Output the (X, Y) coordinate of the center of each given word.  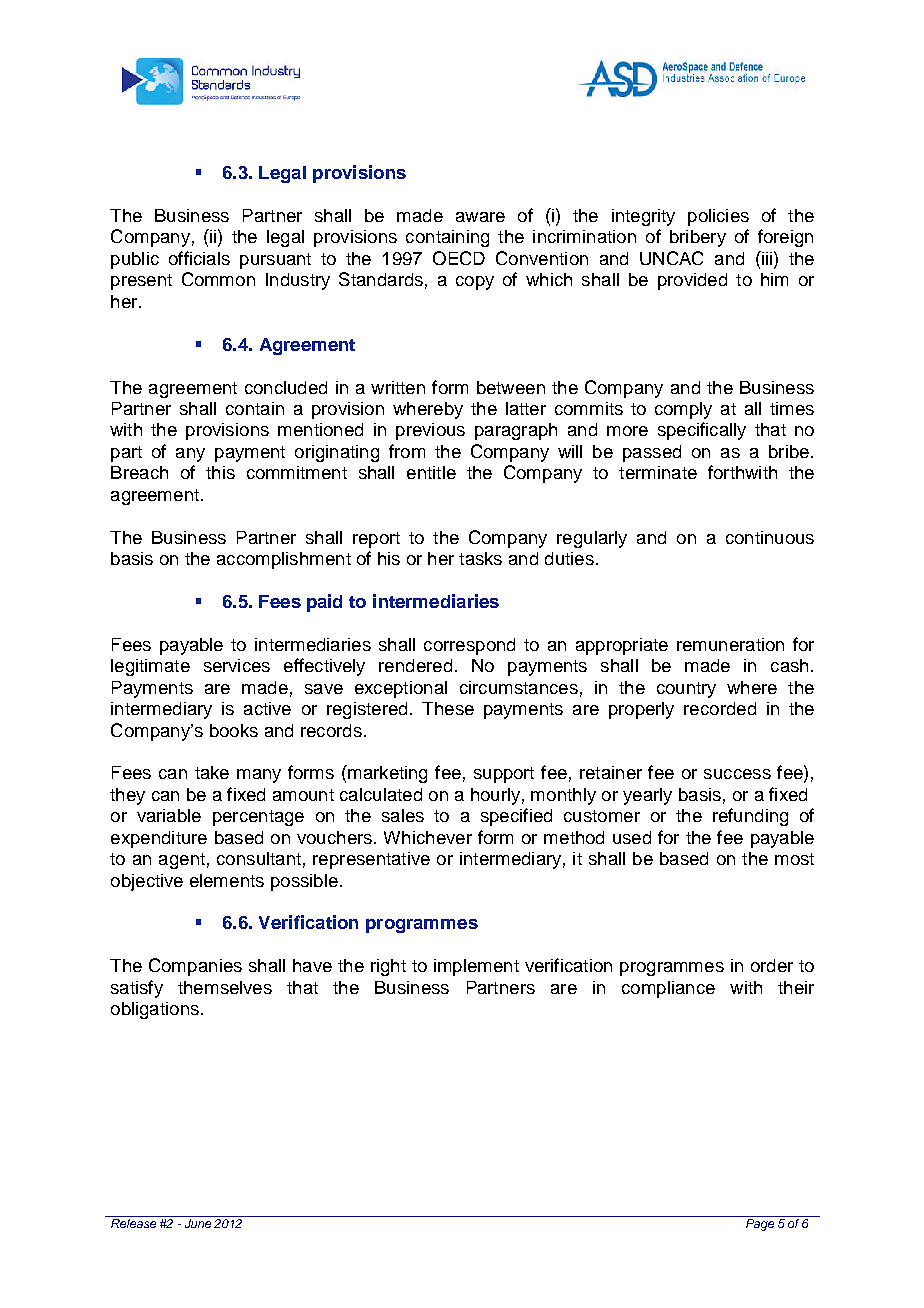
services (237, 665)
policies (718, 217)
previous (430, 431)
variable (169, 815)
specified (516, 817)
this (220, 472)
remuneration (730, 644)
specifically (702, 431)
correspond (469, 646)
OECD (459, 258)
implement (476, 967)
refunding (750, 817)
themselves (225, 987)
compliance (668, 989)
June (198, 1223)
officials (199, 258)
